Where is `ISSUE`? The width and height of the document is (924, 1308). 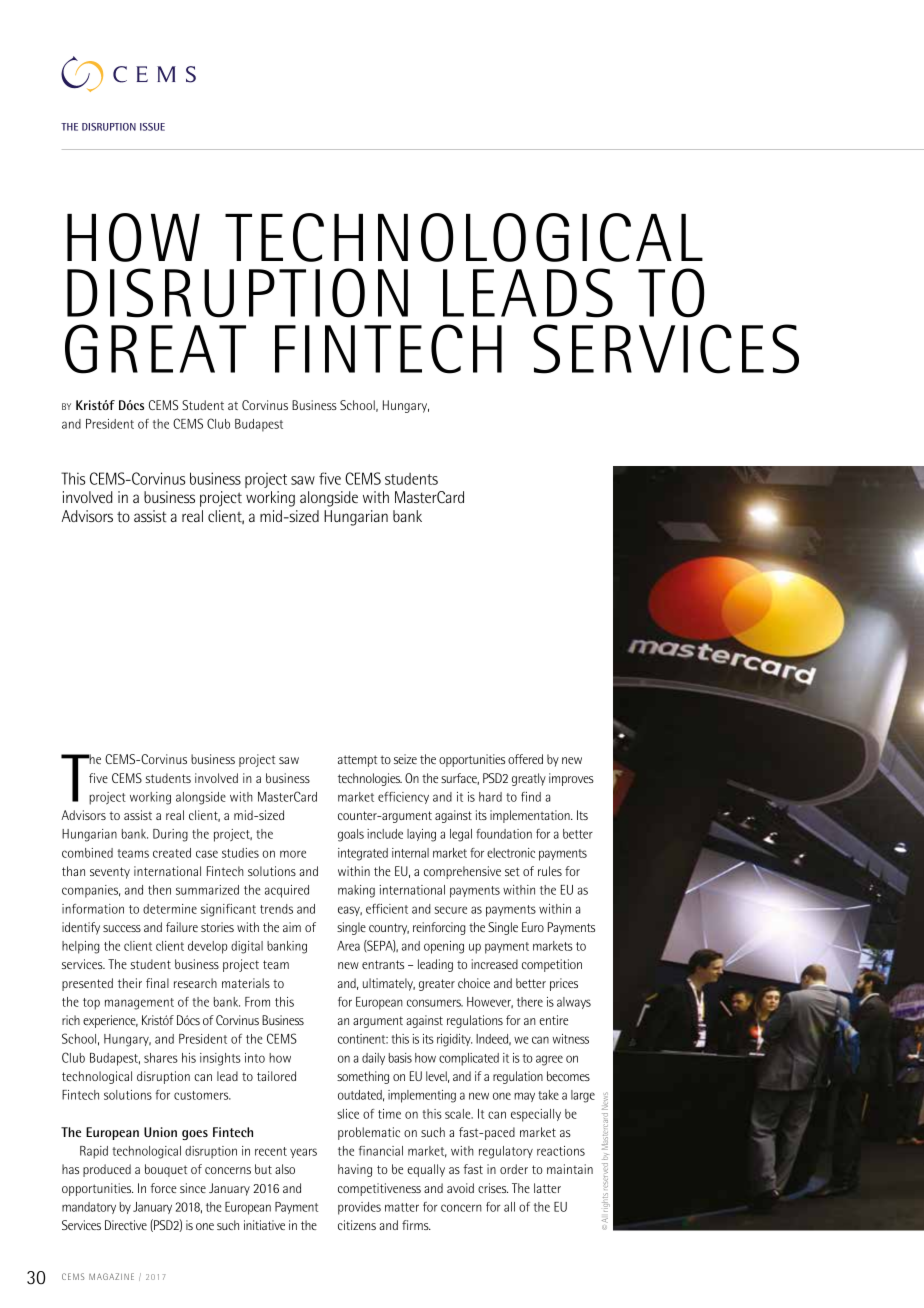 ISSUE is located at coordinates (152, 127).
